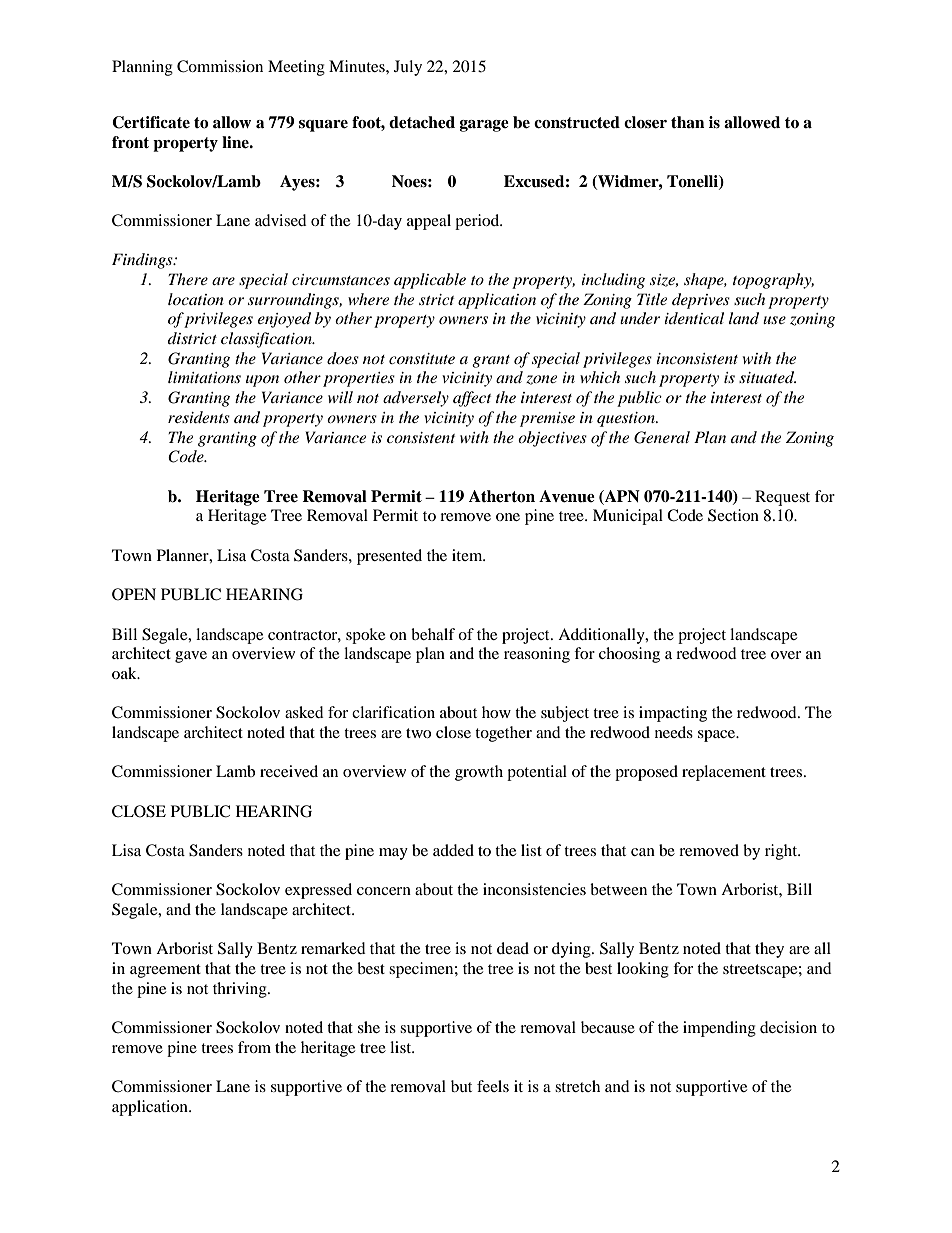  What do you see at coordinates (718, 736) in the screenshot?
I see `space` at bounding box center [718, 736].
